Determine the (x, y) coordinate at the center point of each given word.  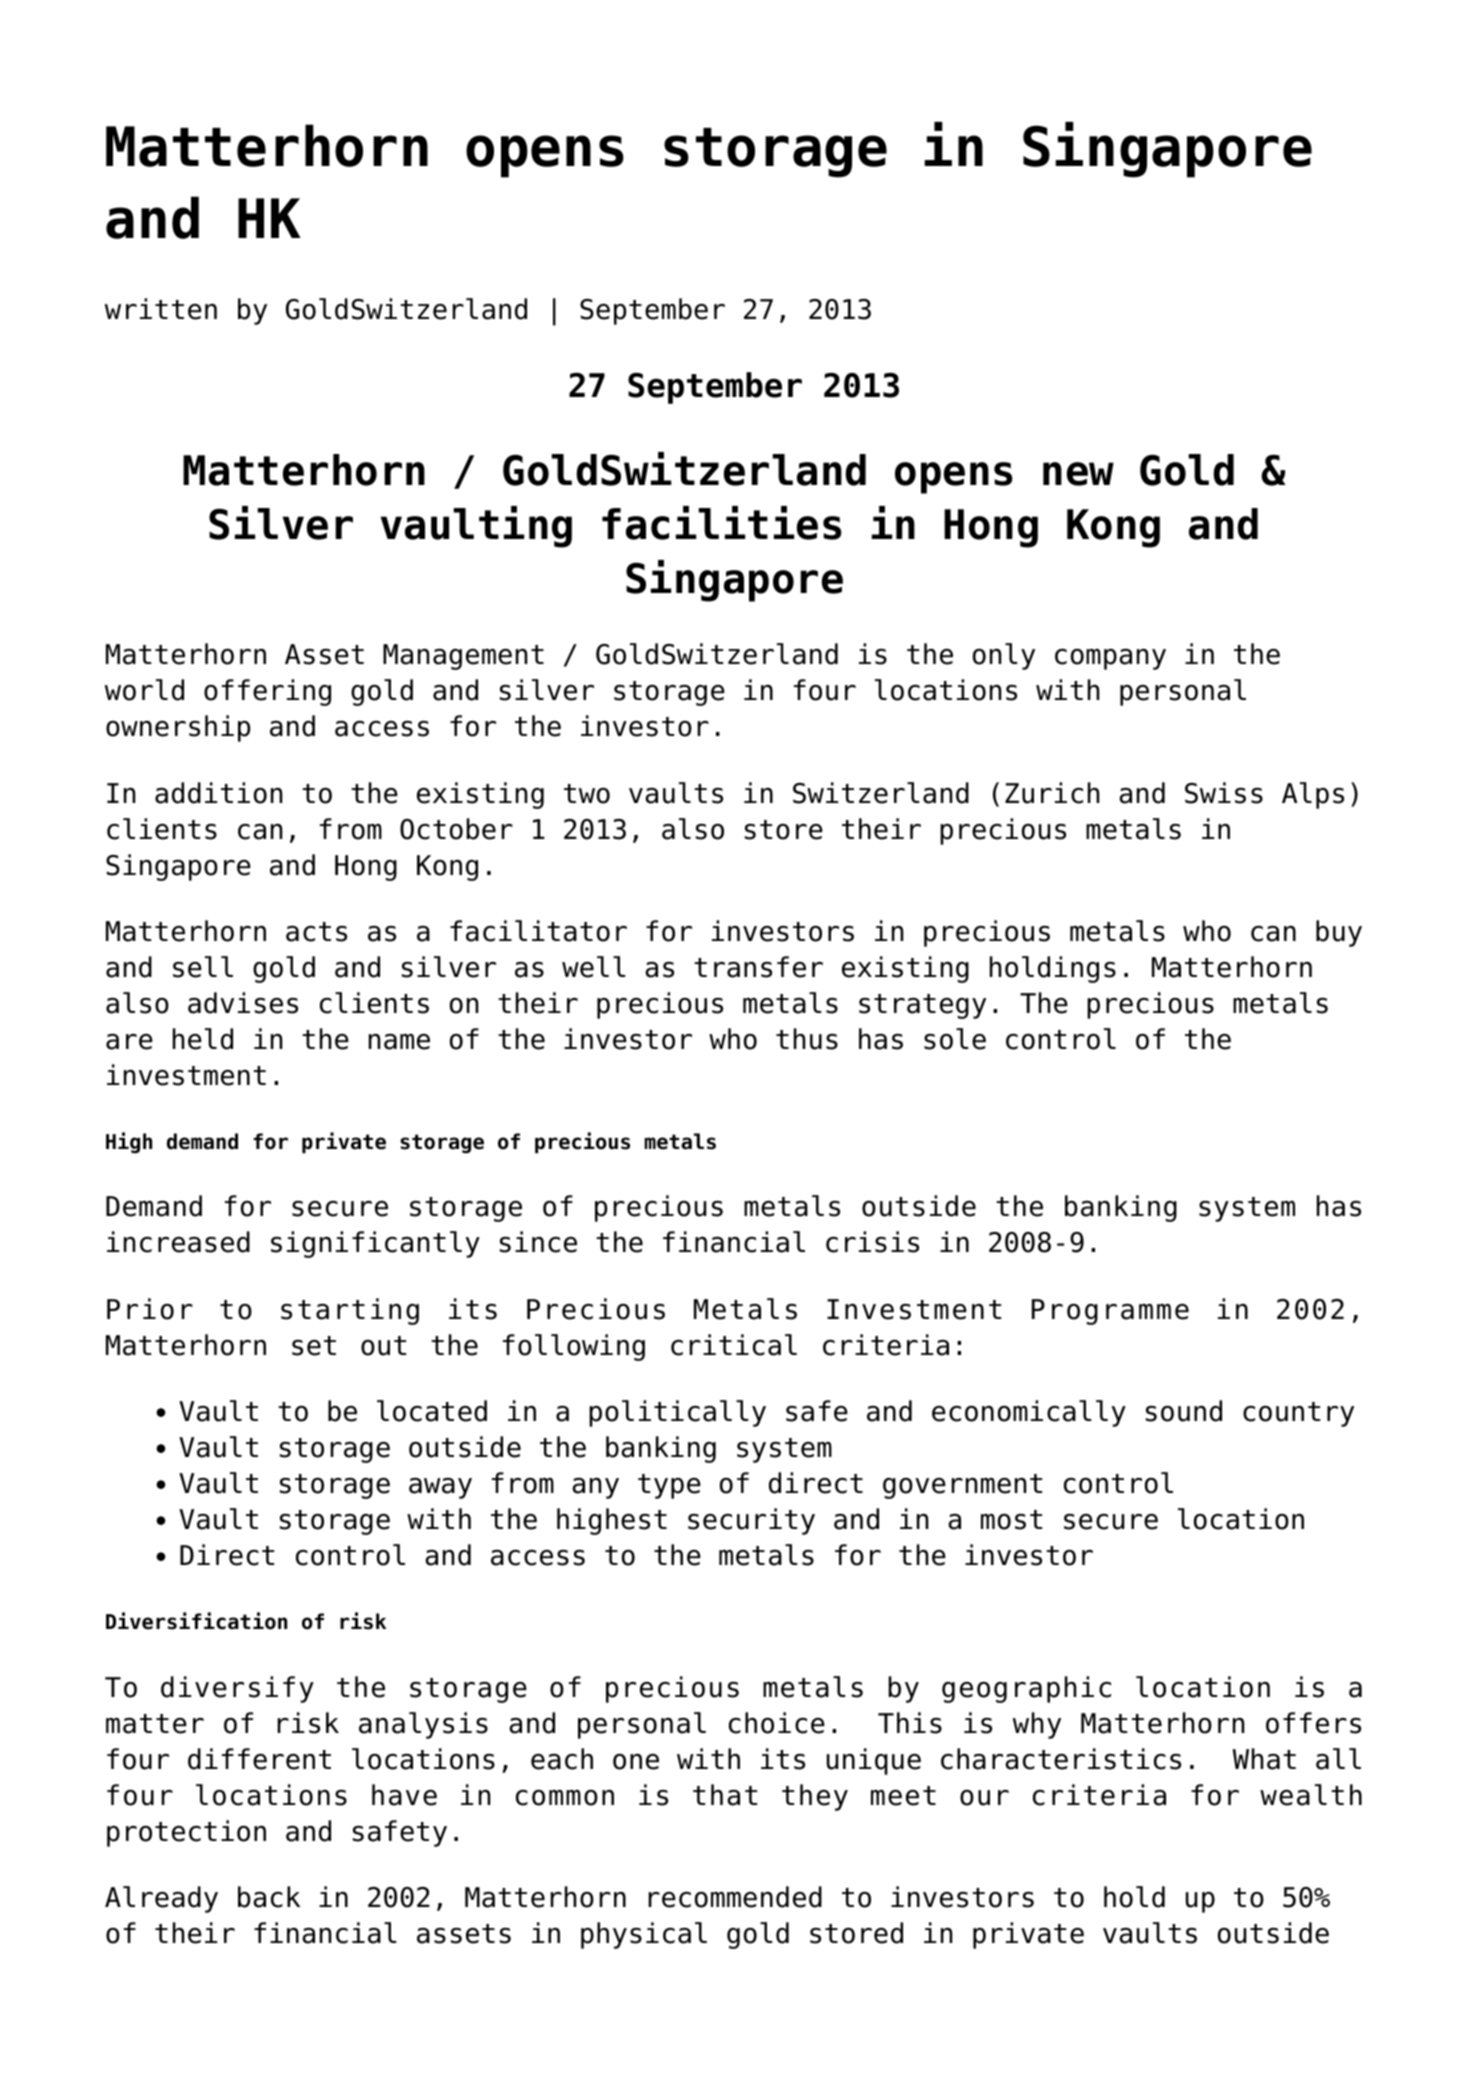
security (751, 1521)
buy (1339, 933)
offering (267, 692)
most (1011, 1520)
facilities (722, 523)
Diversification (196, 1621)
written (161, 309)
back (269, 1897)
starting (350, 1311)
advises (243, 1003)
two (587, 794)
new (1078, 474)
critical (734, 1345)
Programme (1110, 1312)
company (1110, 659)
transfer (758, 967)
